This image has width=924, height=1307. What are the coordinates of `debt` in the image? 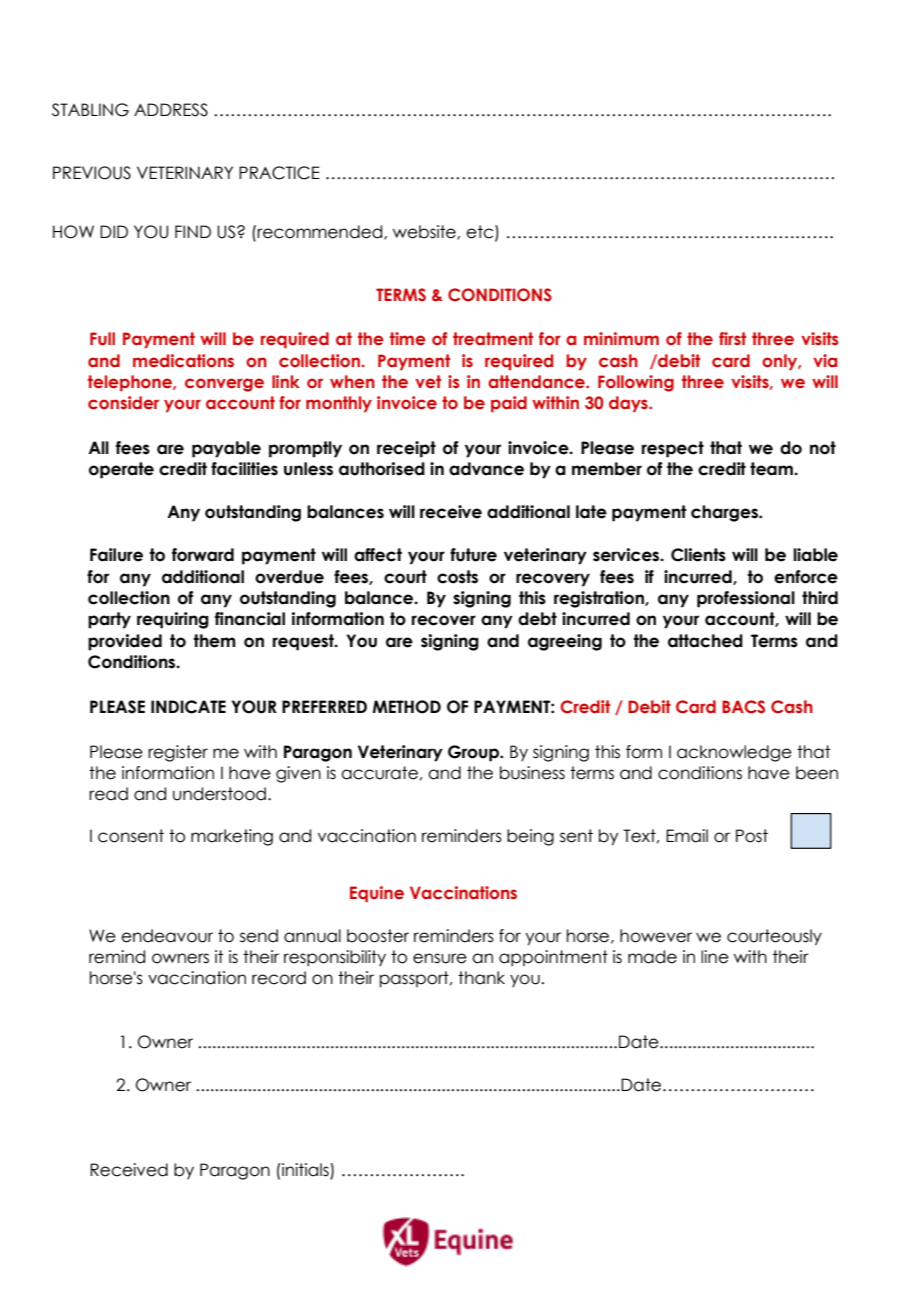 It's located at (537, 619).
